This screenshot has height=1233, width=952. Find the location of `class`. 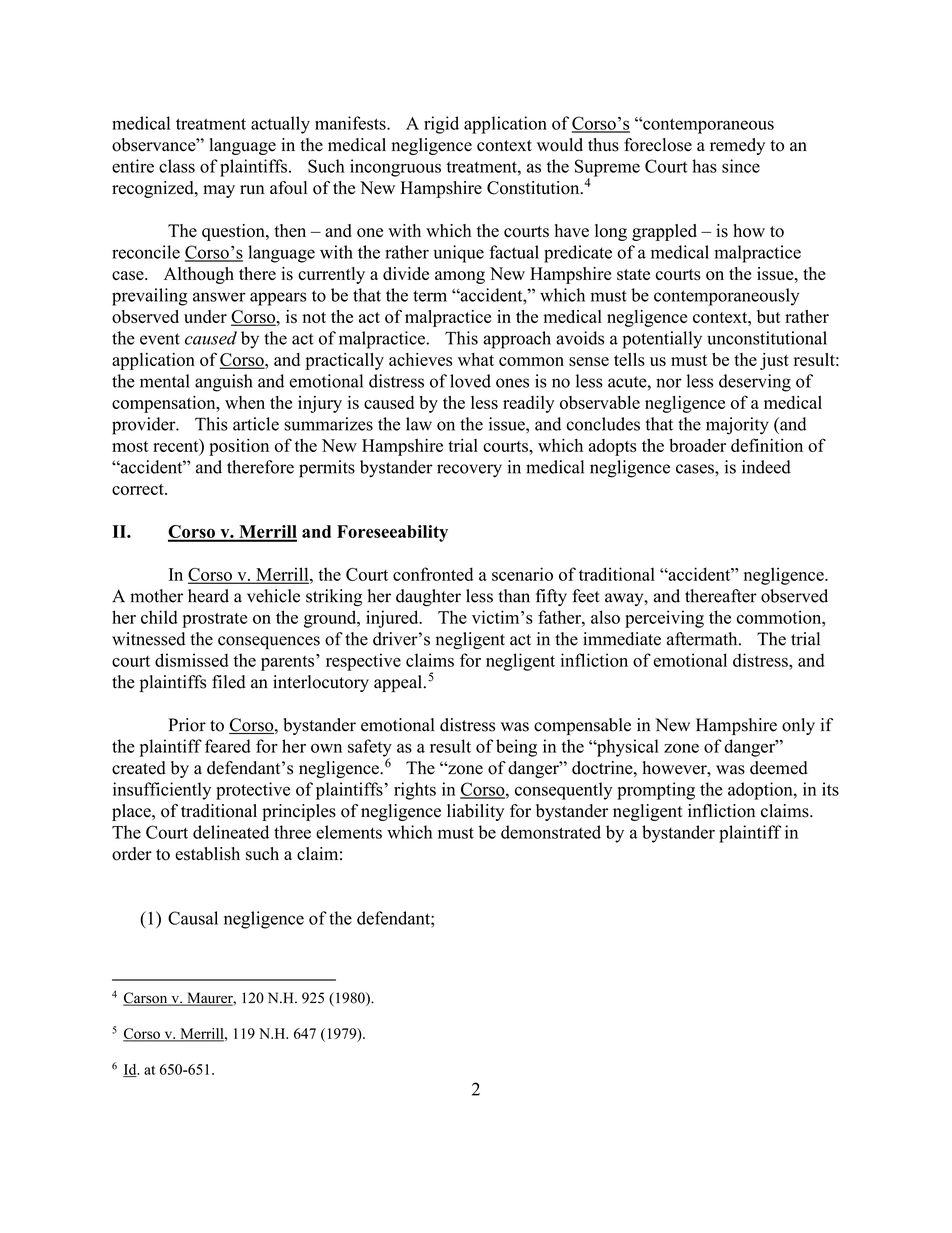

class is located at coordinates (177, 166).
